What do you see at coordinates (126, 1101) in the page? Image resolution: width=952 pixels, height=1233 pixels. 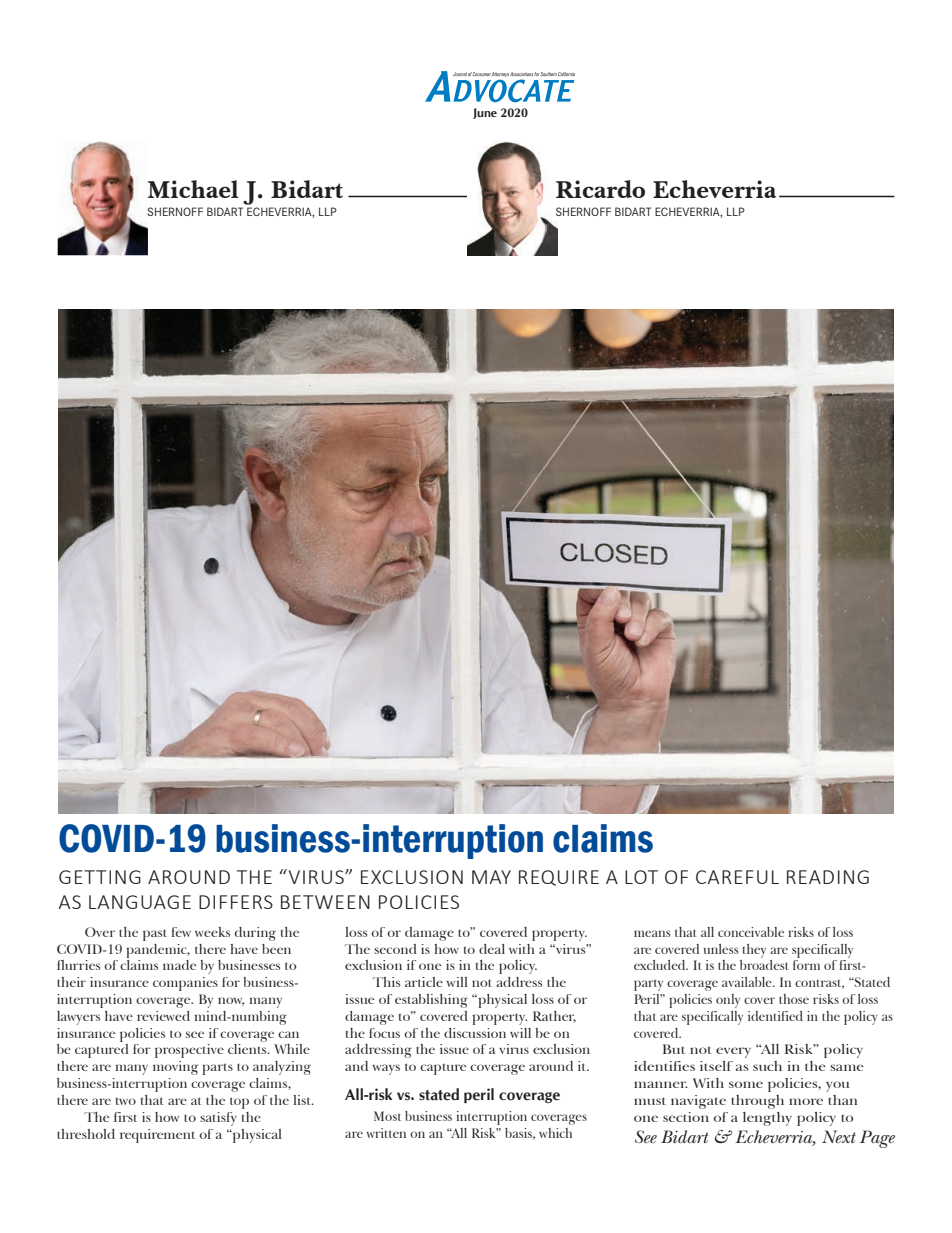 I see `two` at bounding box center [126, 1101].
